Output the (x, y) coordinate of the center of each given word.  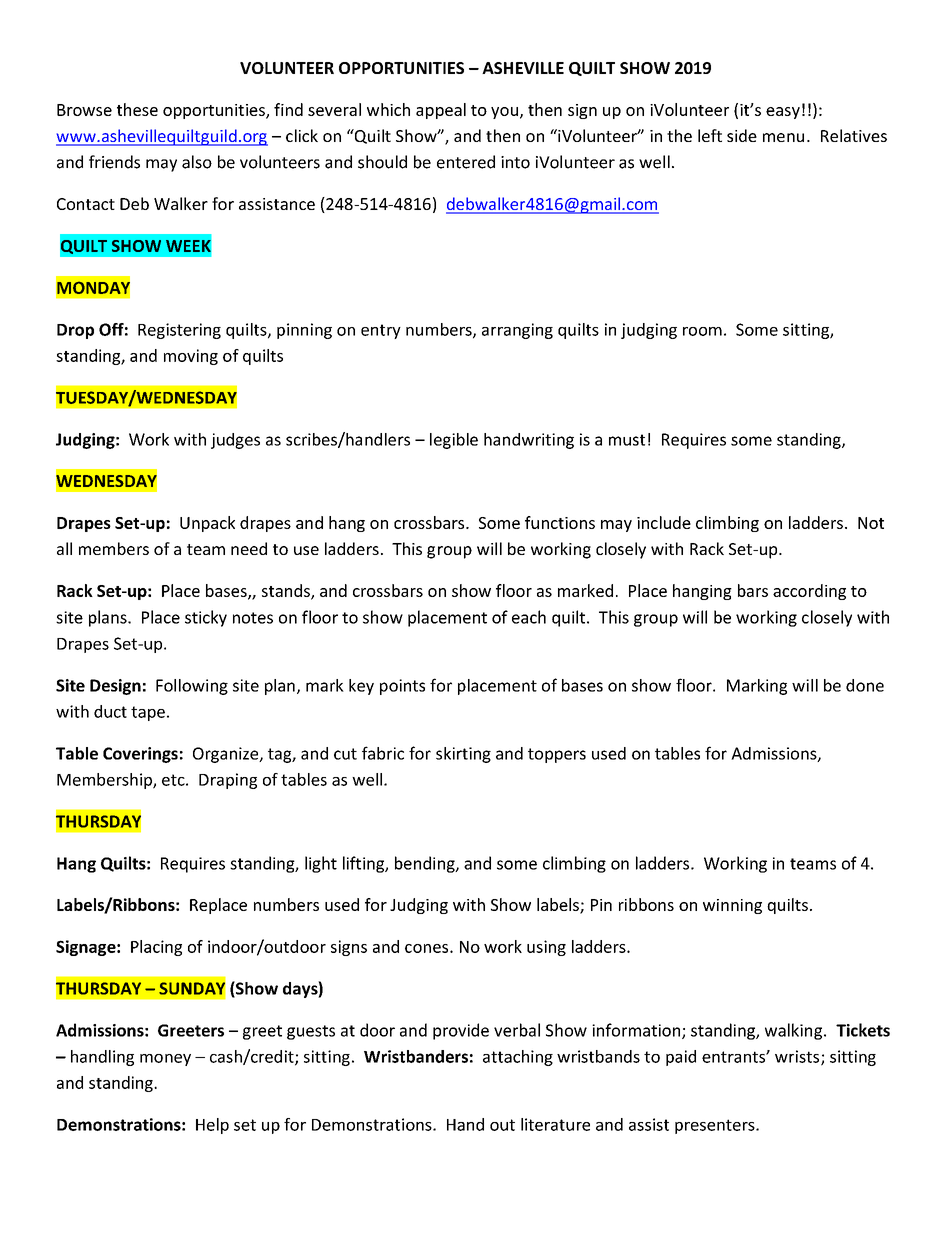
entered (466, 162)
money (165, 1060)
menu (783, 137)
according (809, 592)
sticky (206, 618)
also (197, 162)
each (529, 617)
